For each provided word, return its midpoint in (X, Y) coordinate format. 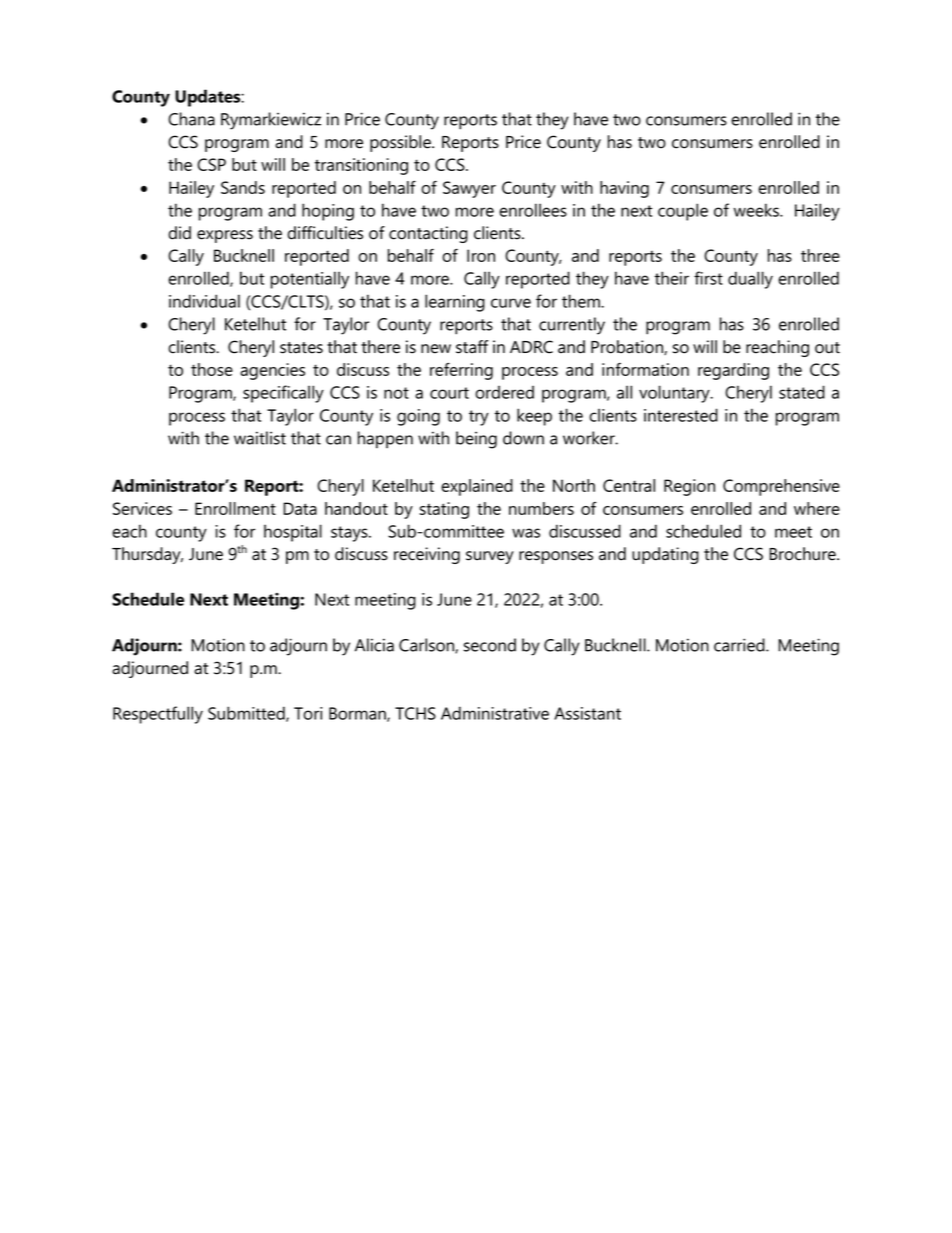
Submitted (247, 714)
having (624, 189)
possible (401, 143)
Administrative (495, 713)
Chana (191, 119)
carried (740, 645)
